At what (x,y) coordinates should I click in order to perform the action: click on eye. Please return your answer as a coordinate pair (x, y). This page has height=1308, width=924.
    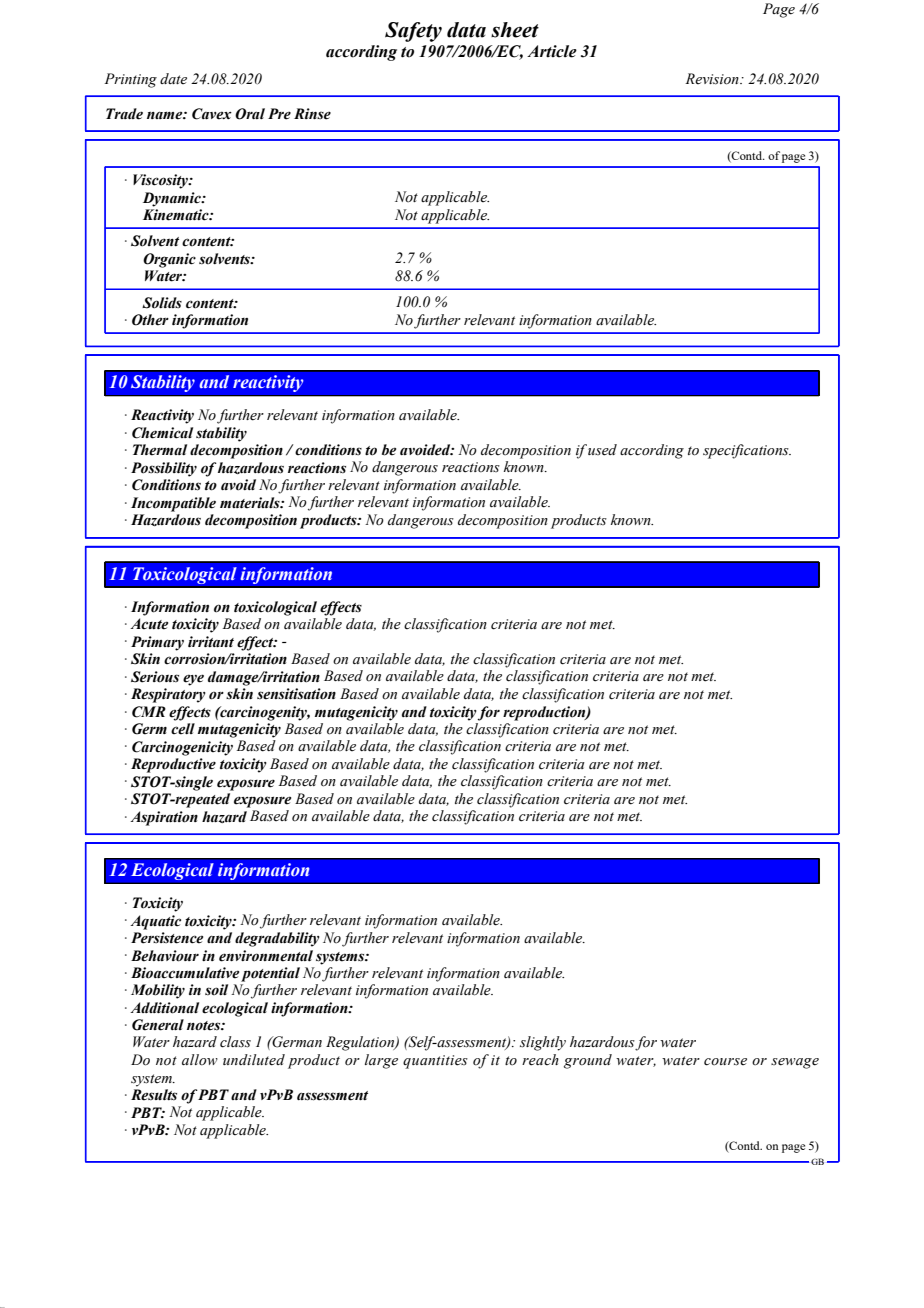
    Looking at the image, I should click on (193, 680).
